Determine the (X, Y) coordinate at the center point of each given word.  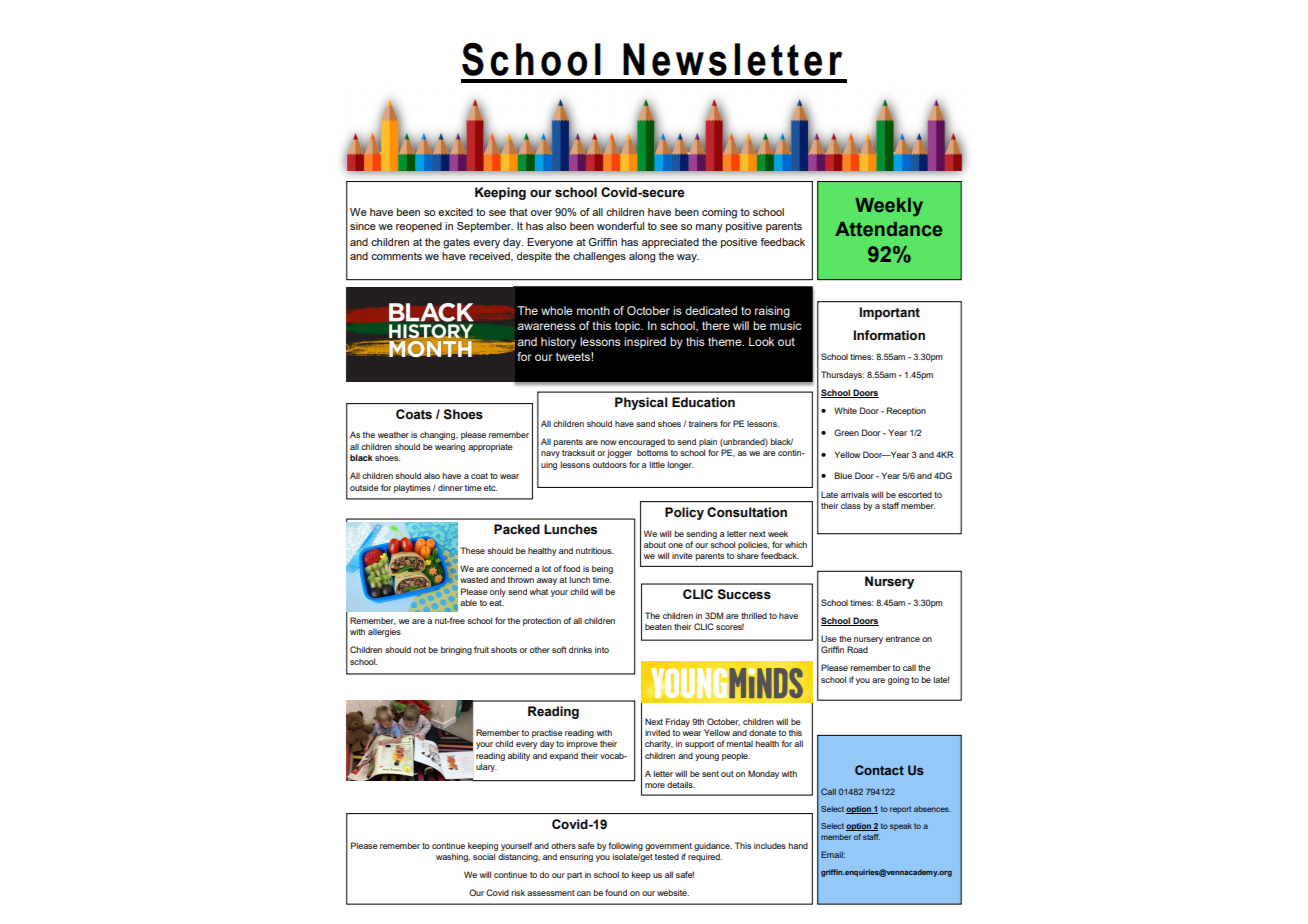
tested (667, 857)
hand (798, 845)
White (845, 410)
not (420, 650)
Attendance (888, 229)
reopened (419, 227)
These (472, 550)
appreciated (670, 243)
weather (393, 435)
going (898, 680)
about (655, 544)
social (484, 856)
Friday (678, 722)
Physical (641, 403)
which (796, 544)
